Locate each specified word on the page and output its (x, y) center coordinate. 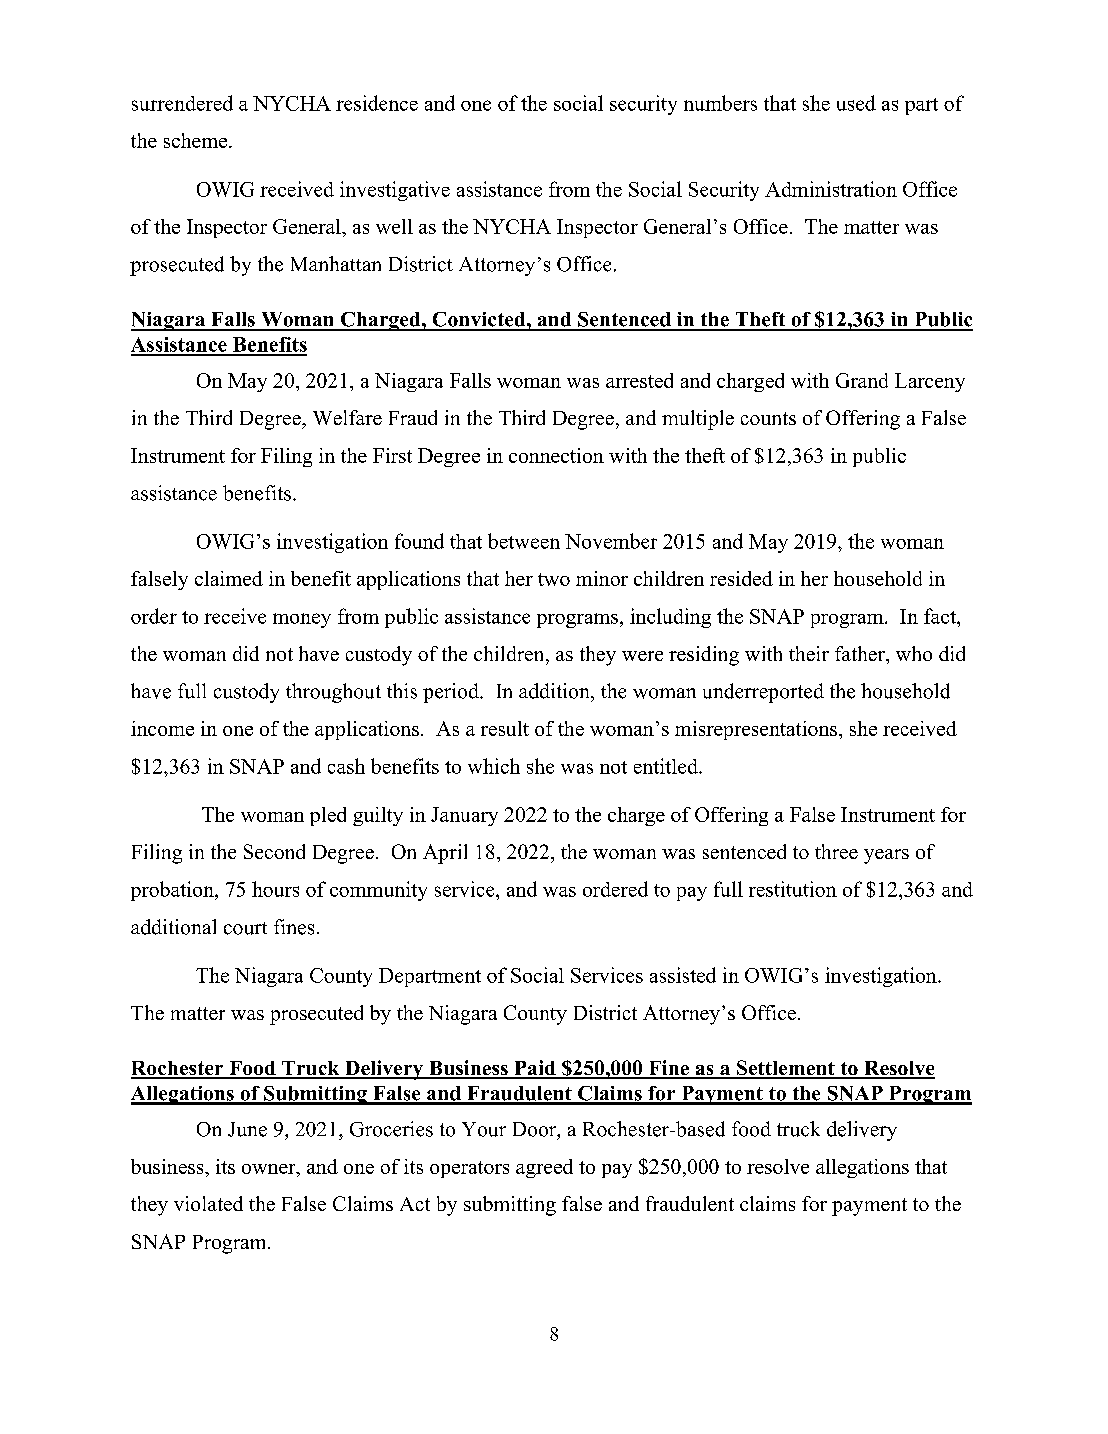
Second (274, 851)
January (464, 816)
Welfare (347, 417)
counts (768, 418)
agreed (544, 1168)
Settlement (786, 1069)
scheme (197, 140)
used (856, 103)
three (836, 851)
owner (270, 1169)
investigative (395, 191)
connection (556, 455)
